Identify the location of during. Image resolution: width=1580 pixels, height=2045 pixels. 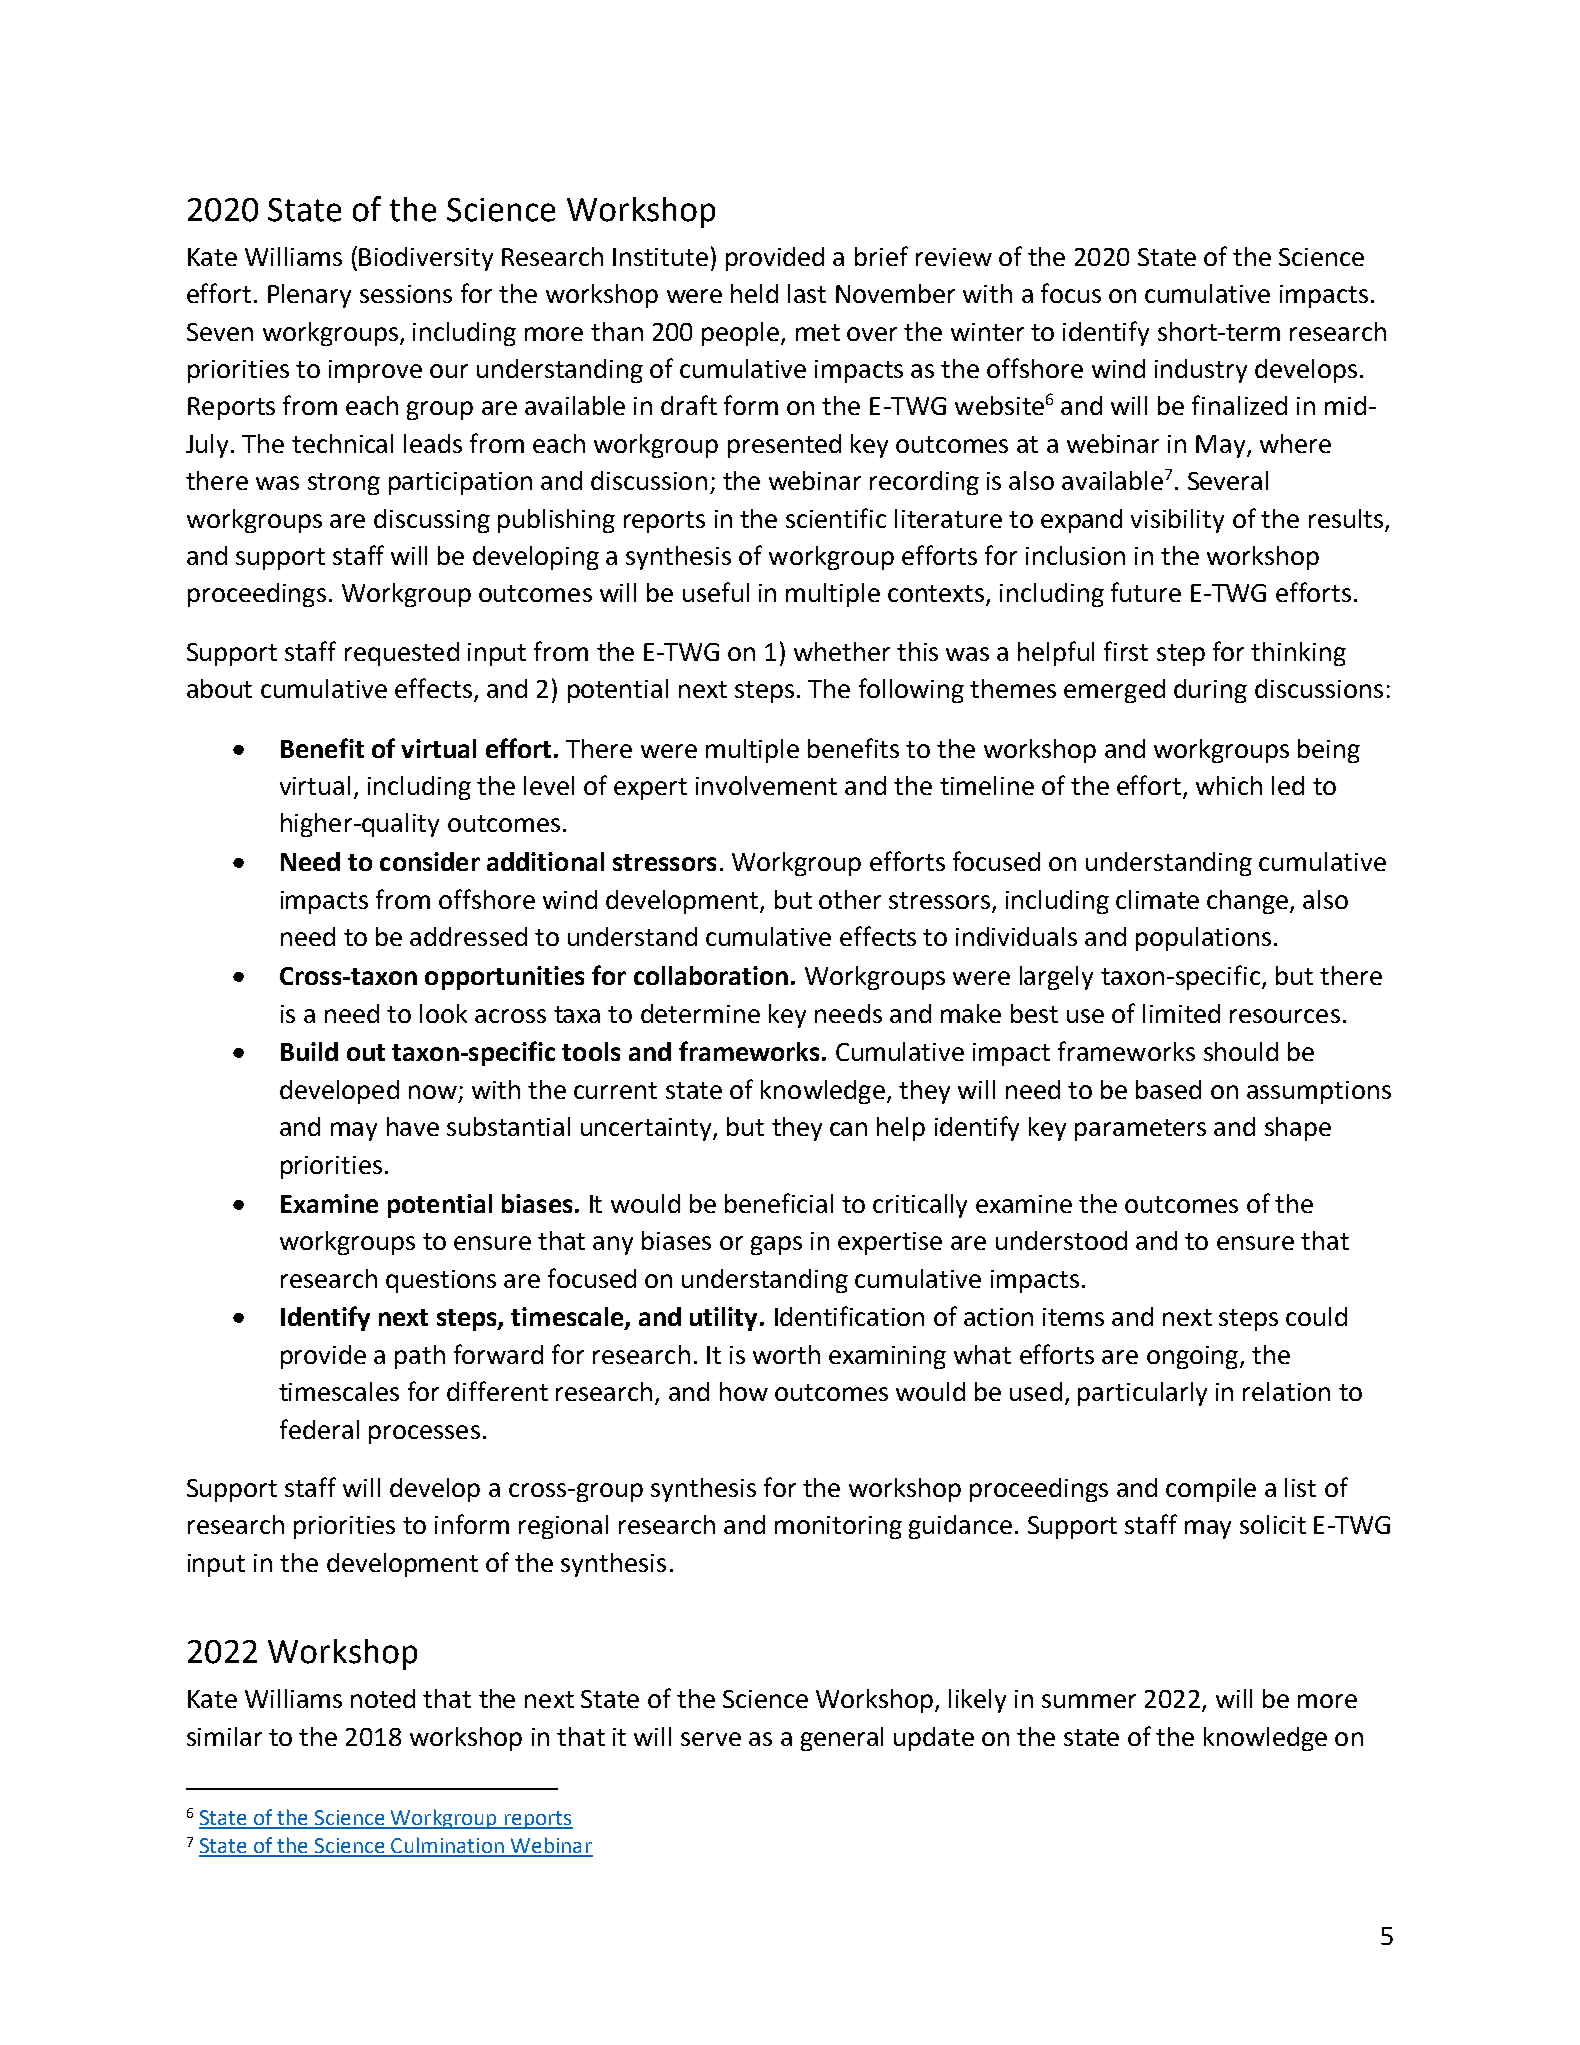
(1210, 691).
